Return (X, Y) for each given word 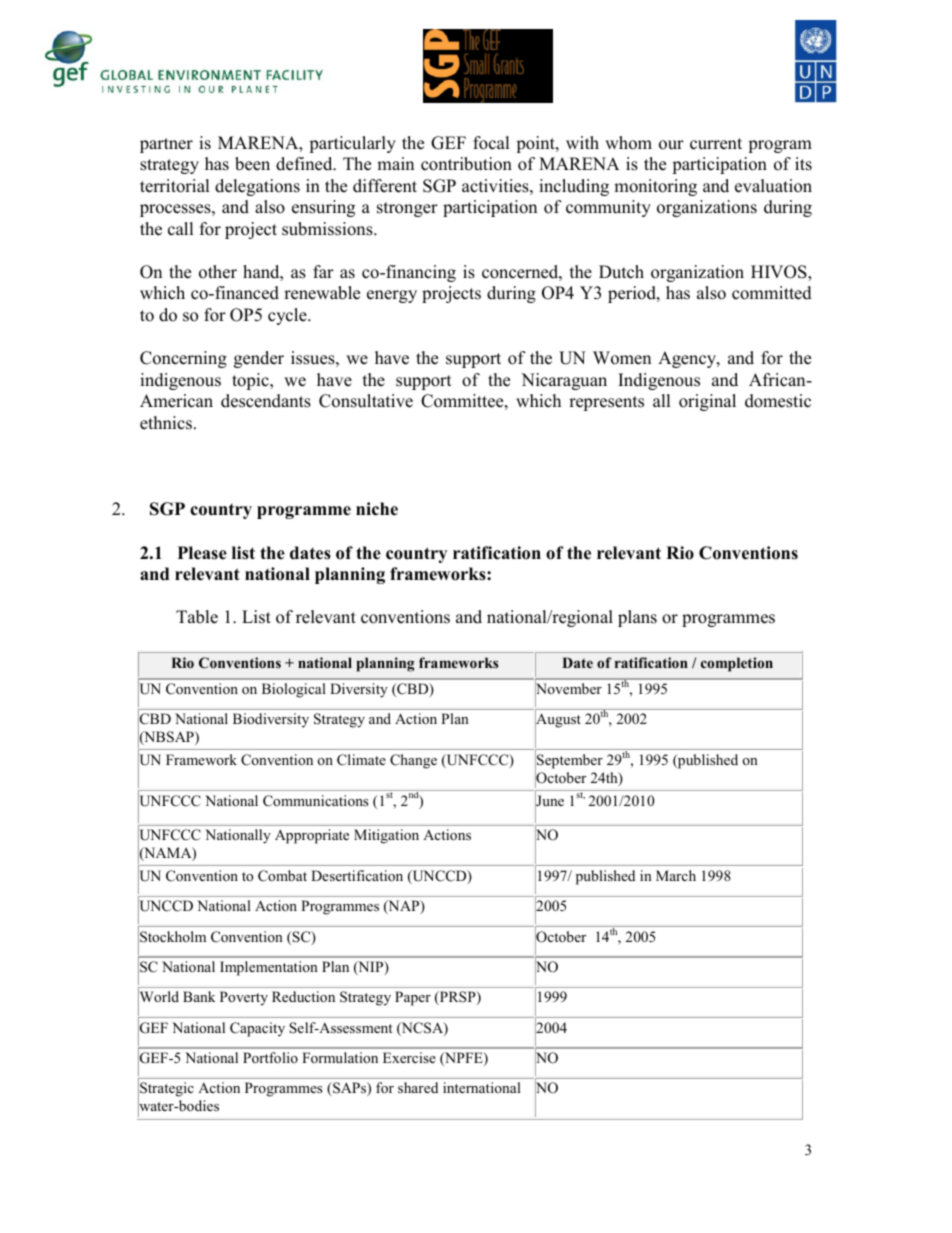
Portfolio (270, 1057)
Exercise (409, 1057)
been (252, 164)
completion (737, 664)
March (676, 875)
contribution (466, 164)
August (558, 721)
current (716, 144)
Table (197, 617)
